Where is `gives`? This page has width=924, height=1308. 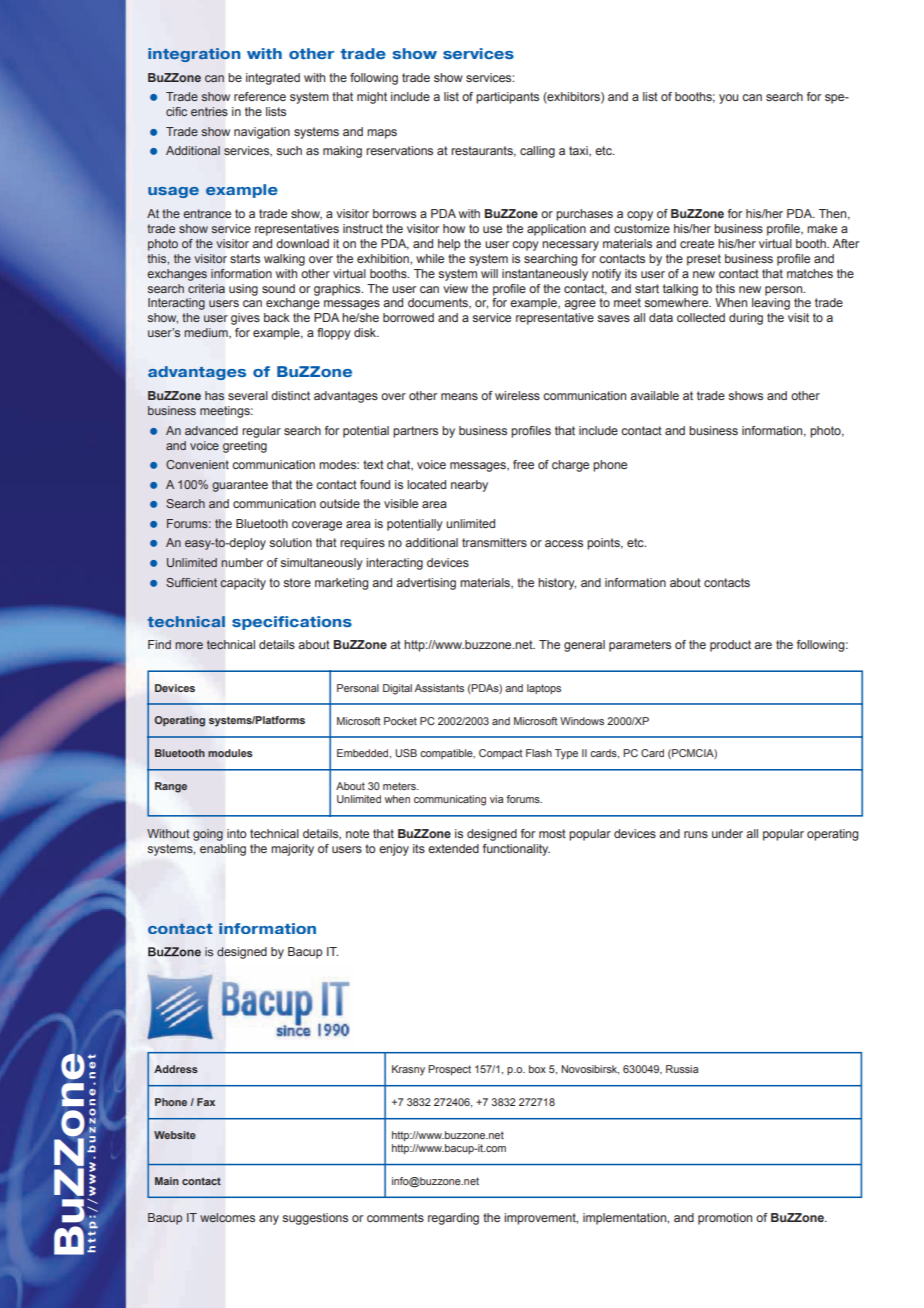
gives is located at coordinates (245, 319).
